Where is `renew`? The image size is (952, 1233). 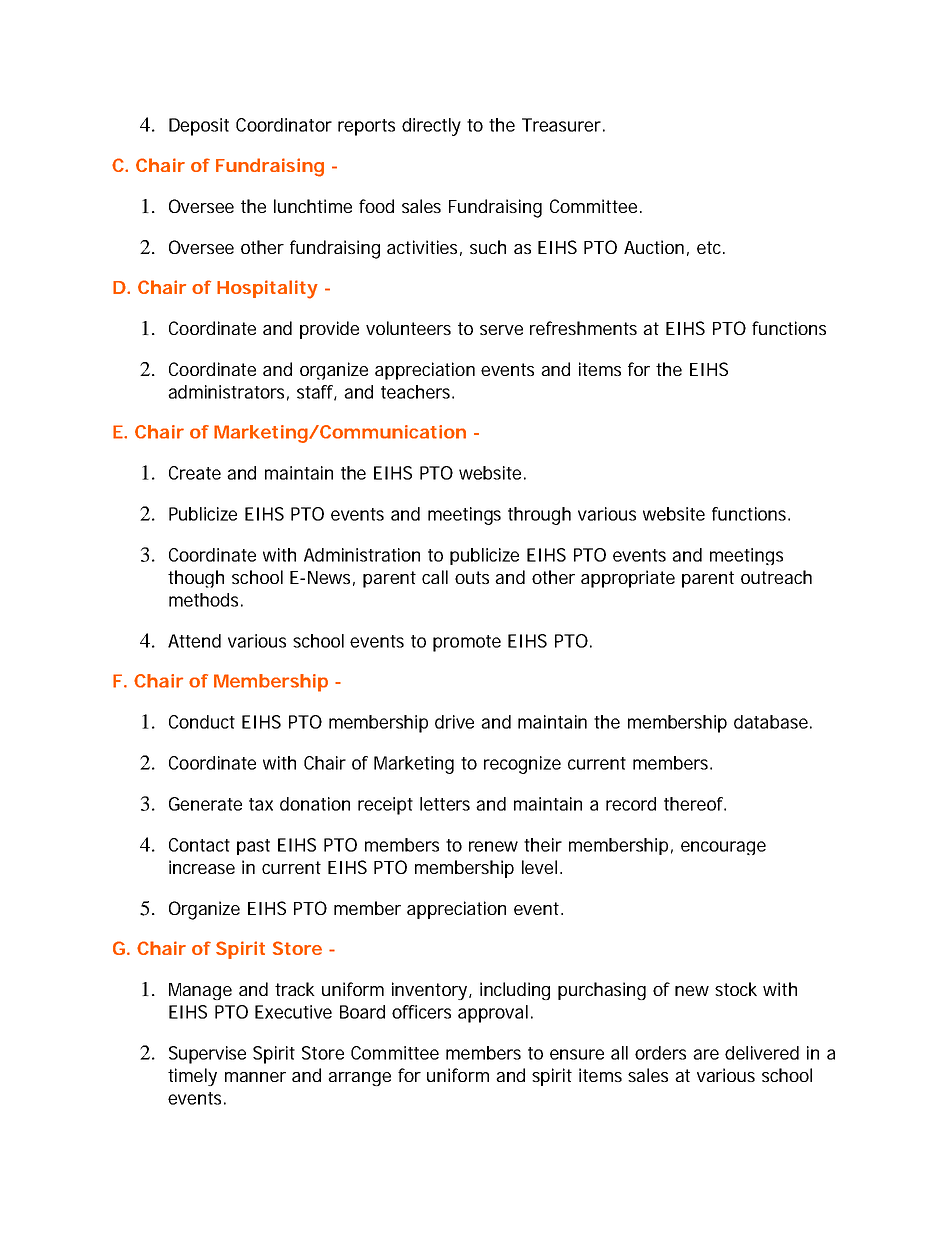 renew is located at coordinates (493, 846).
